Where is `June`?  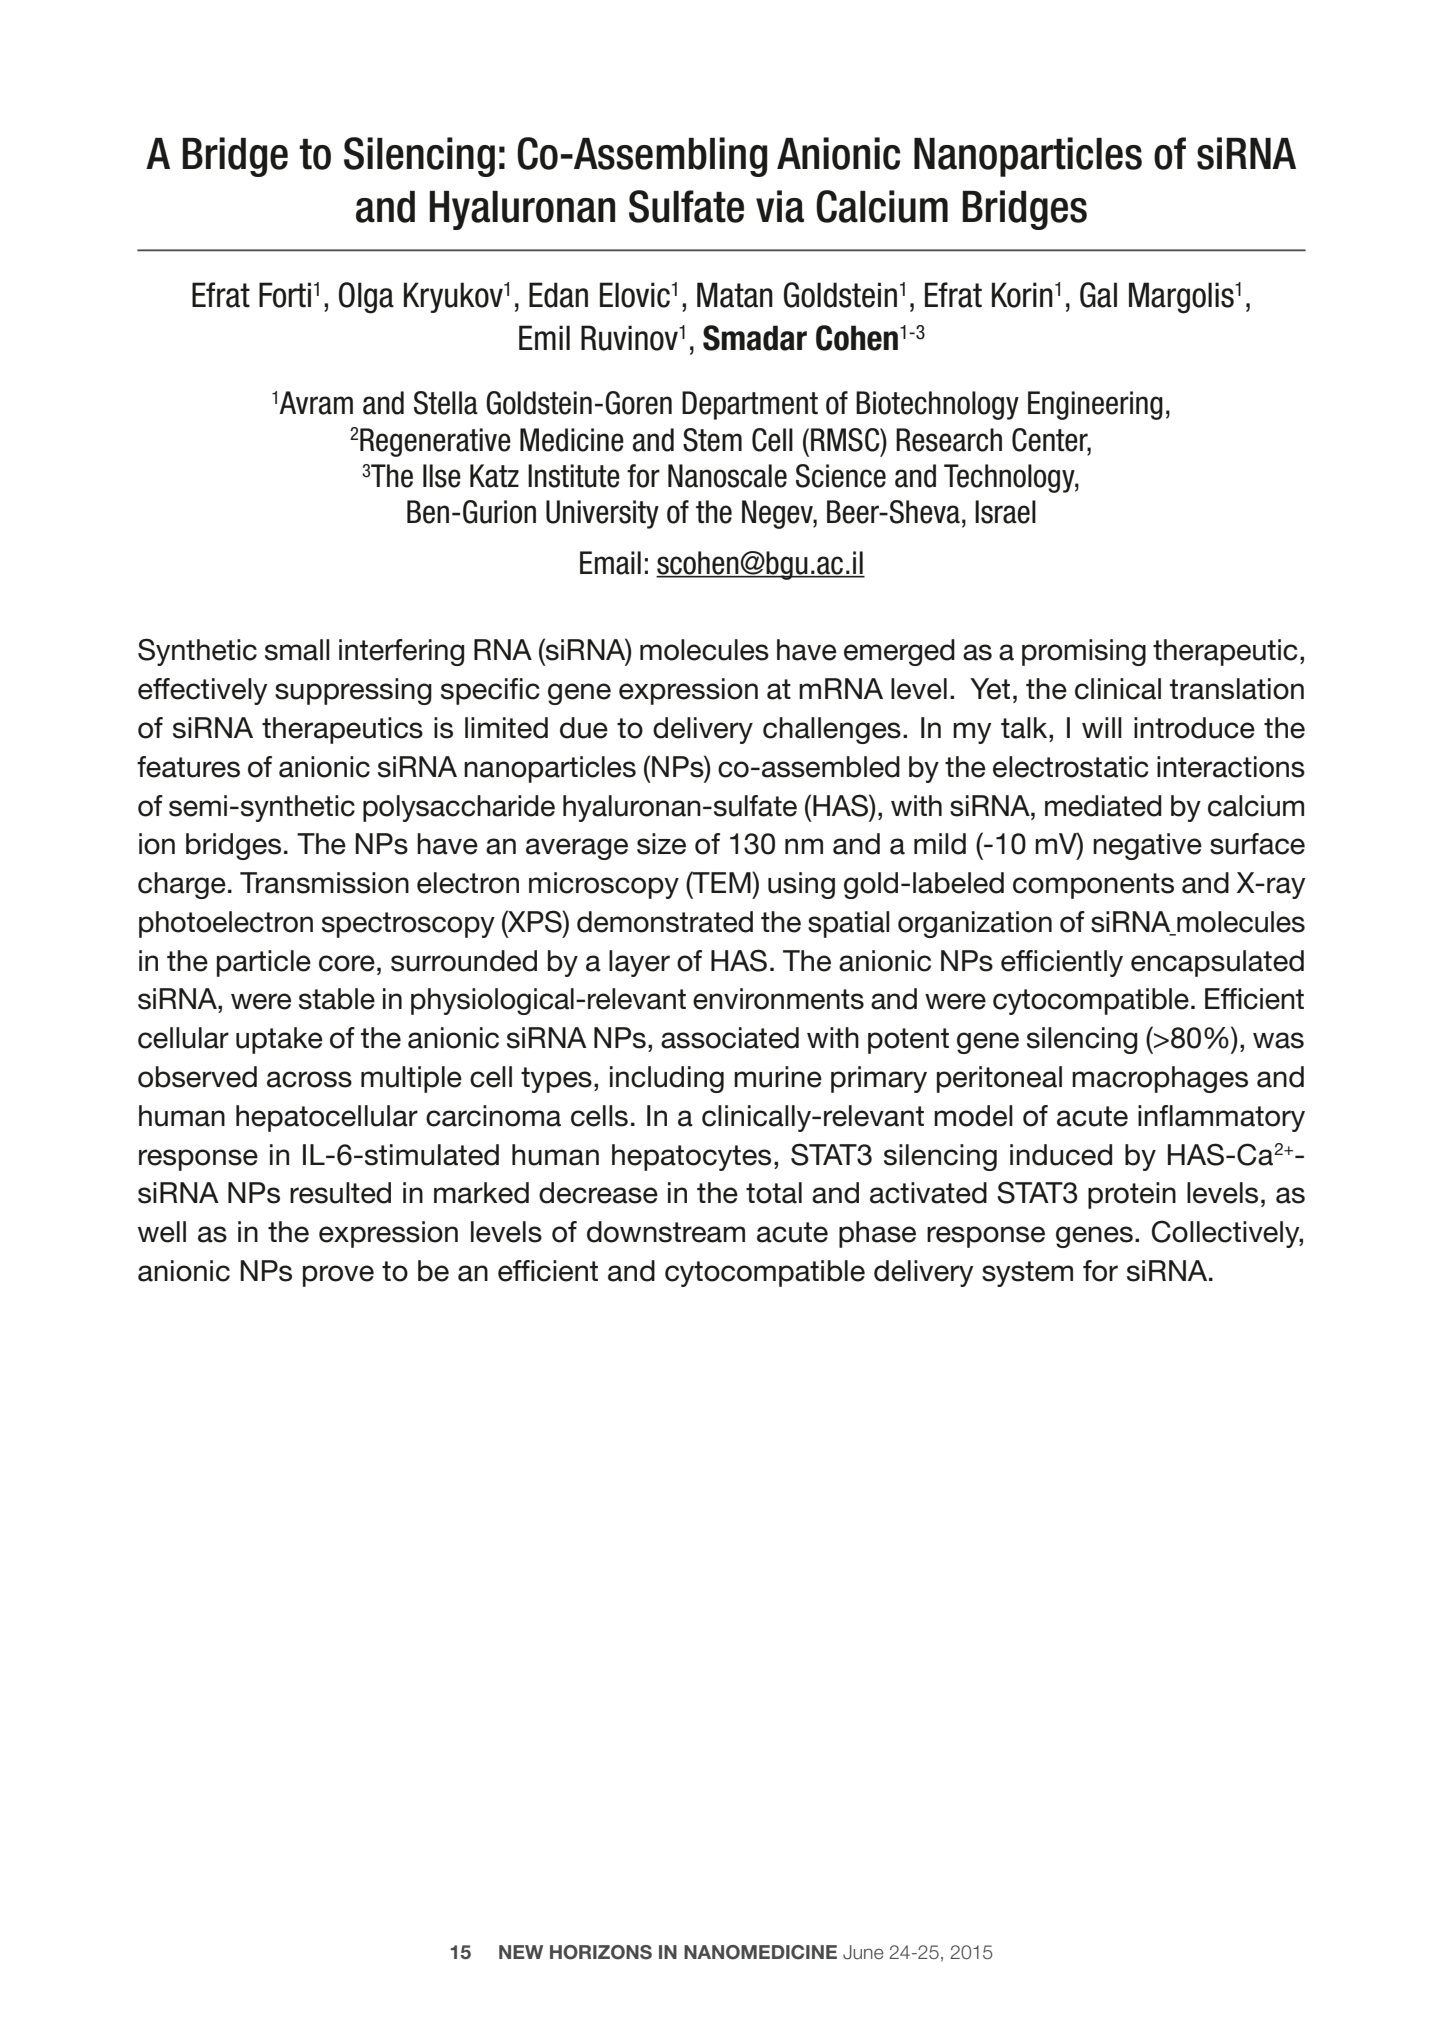 June is located at coordinates (863, 1952).
